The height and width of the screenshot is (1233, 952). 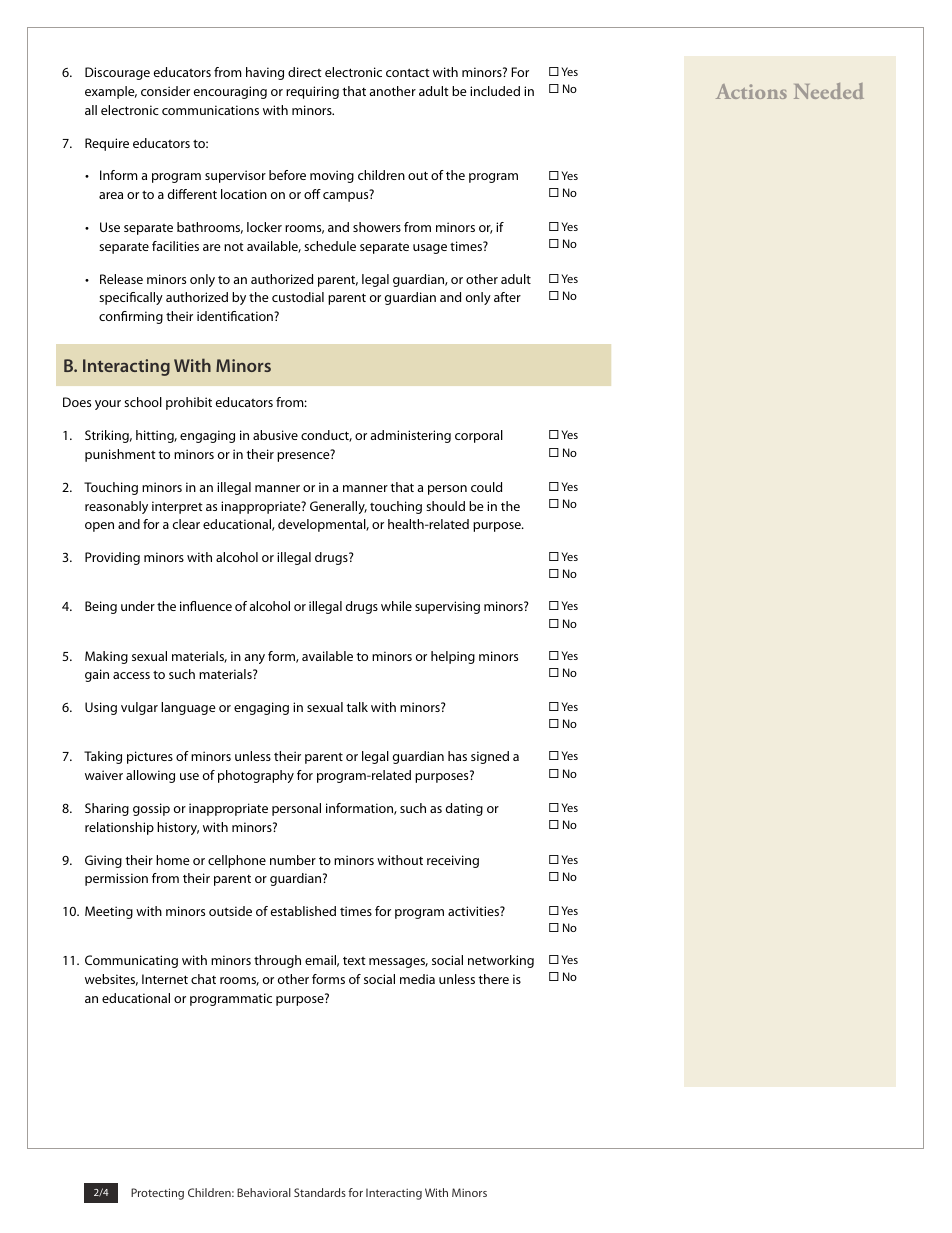 I want to click on Actions, so click(x=751, y=91).
